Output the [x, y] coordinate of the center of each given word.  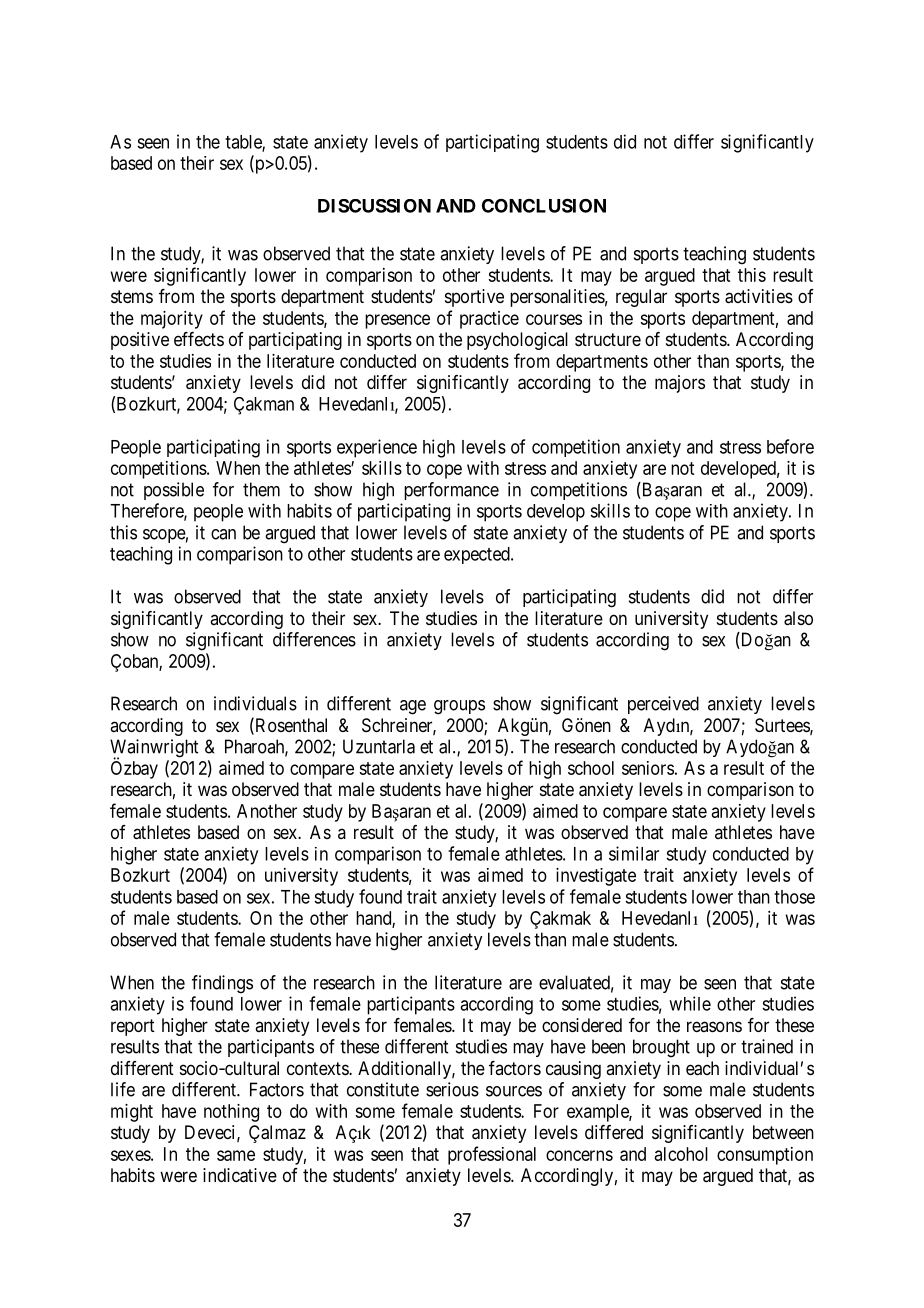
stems [132, 296]
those [794, 897]
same [236, 1155]
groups [459, 707]
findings [222, 984]
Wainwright [154, 749]
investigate [596, 877]
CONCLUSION [544, 205]
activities [759, 296]
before [790, 446]
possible [174, 491]
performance [451, 491]
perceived [663, 705]
